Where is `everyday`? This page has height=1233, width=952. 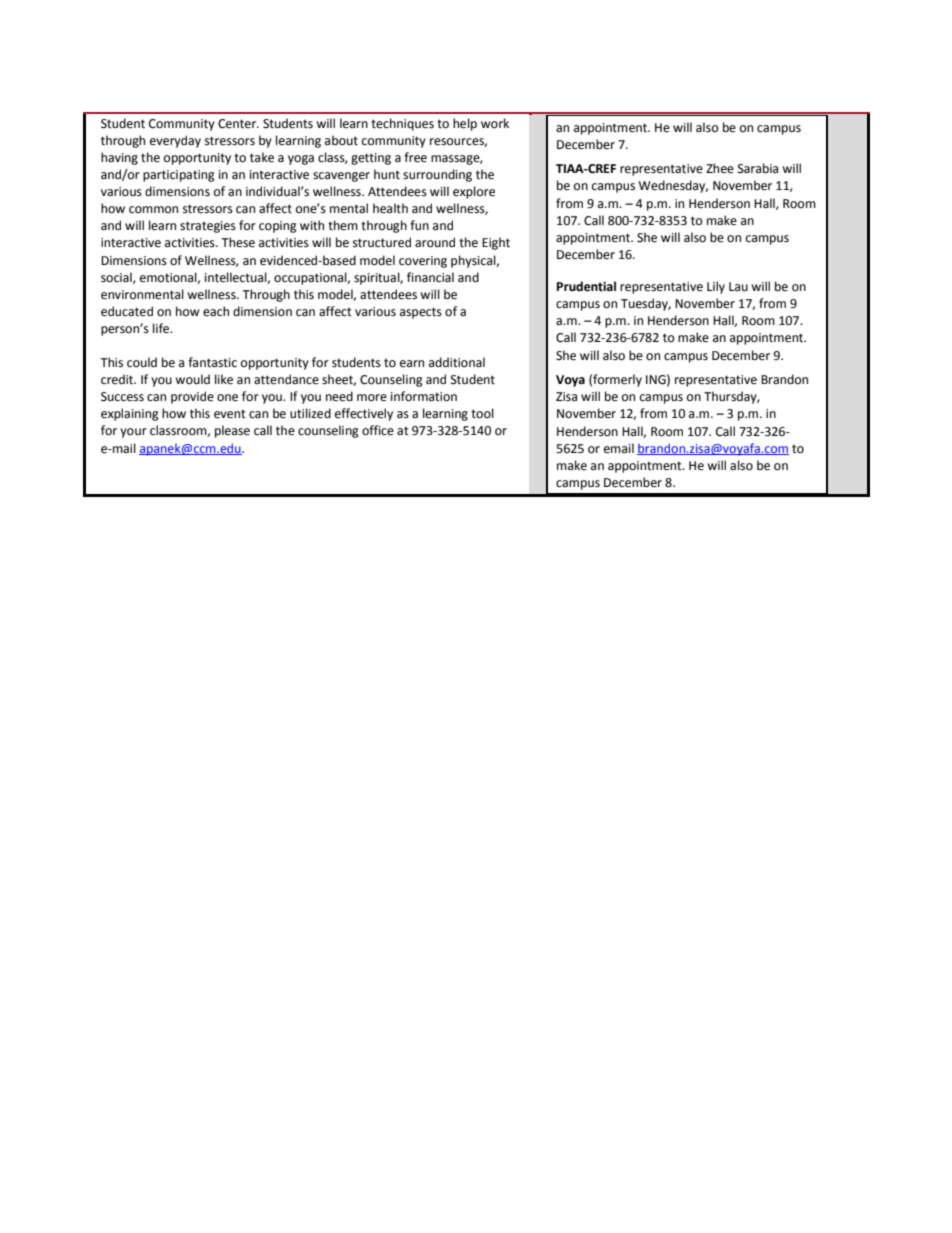
everyday is located at coordinates (175, 141).
